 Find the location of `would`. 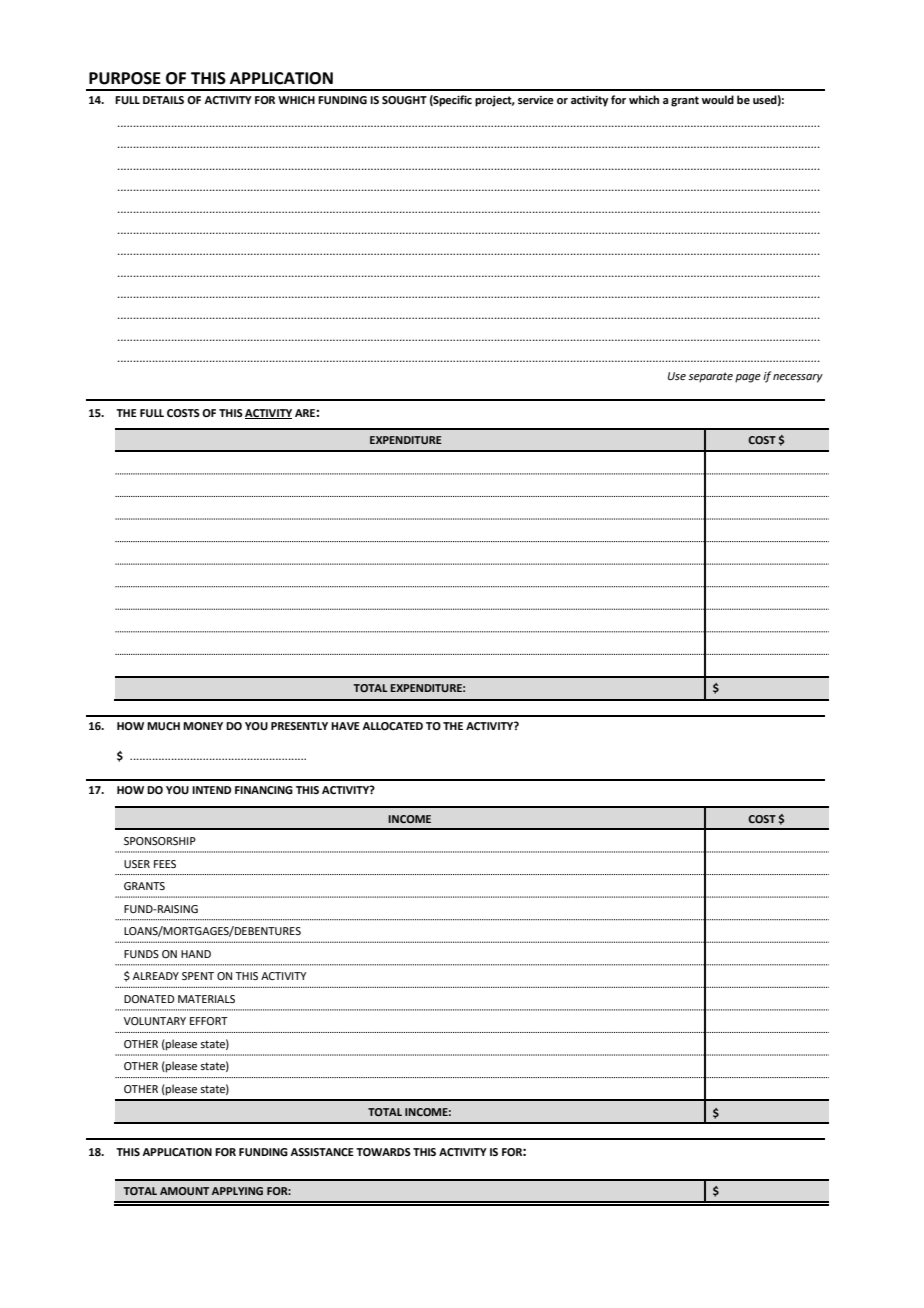

would is located at coordinates (718, 99).
